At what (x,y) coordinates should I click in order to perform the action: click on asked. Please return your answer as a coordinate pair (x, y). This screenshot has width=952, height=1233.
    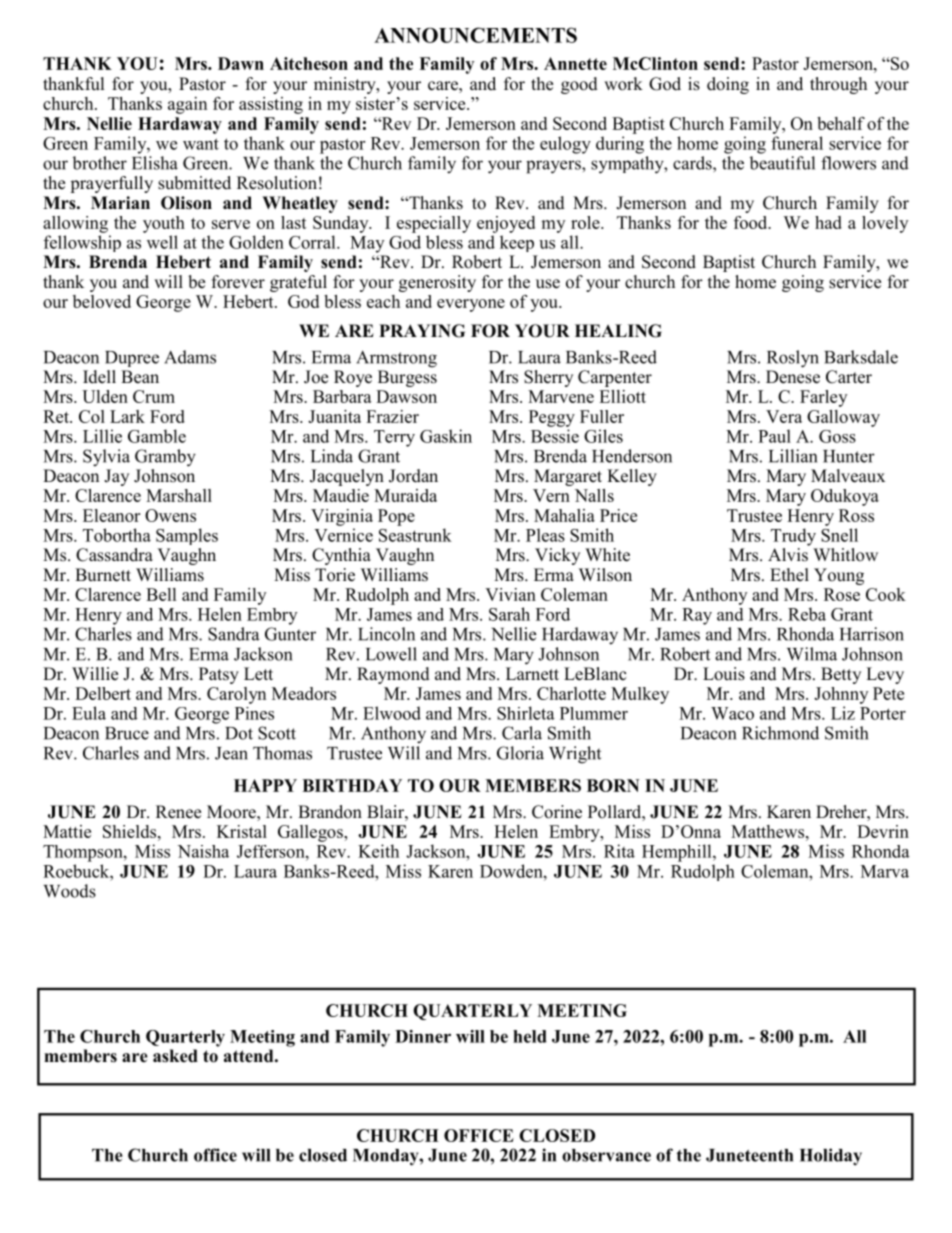
    Looking at the image, I should click on (175, 1056).
